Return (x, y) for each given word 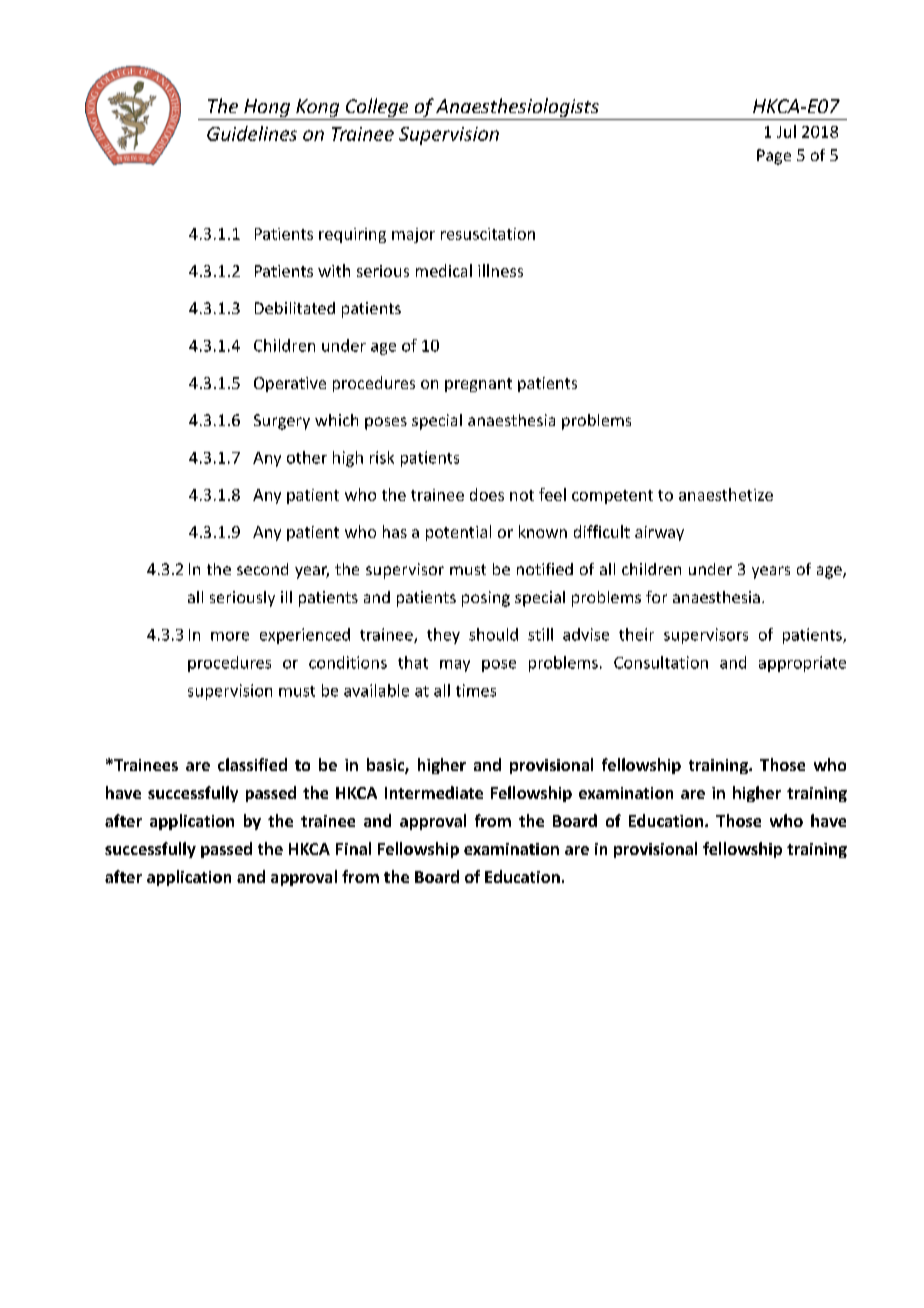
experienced (305, 636)
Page (774, 157)
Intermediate (434, 792)
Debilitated (295, 308)
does (487, 494)
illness (500, 270)
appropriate (802, 664)
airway (659, 533)
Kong (318, 109)
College (377, 109)
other (307, 457)
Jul (786, 131)
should (493, 634)
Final (353, 848)
